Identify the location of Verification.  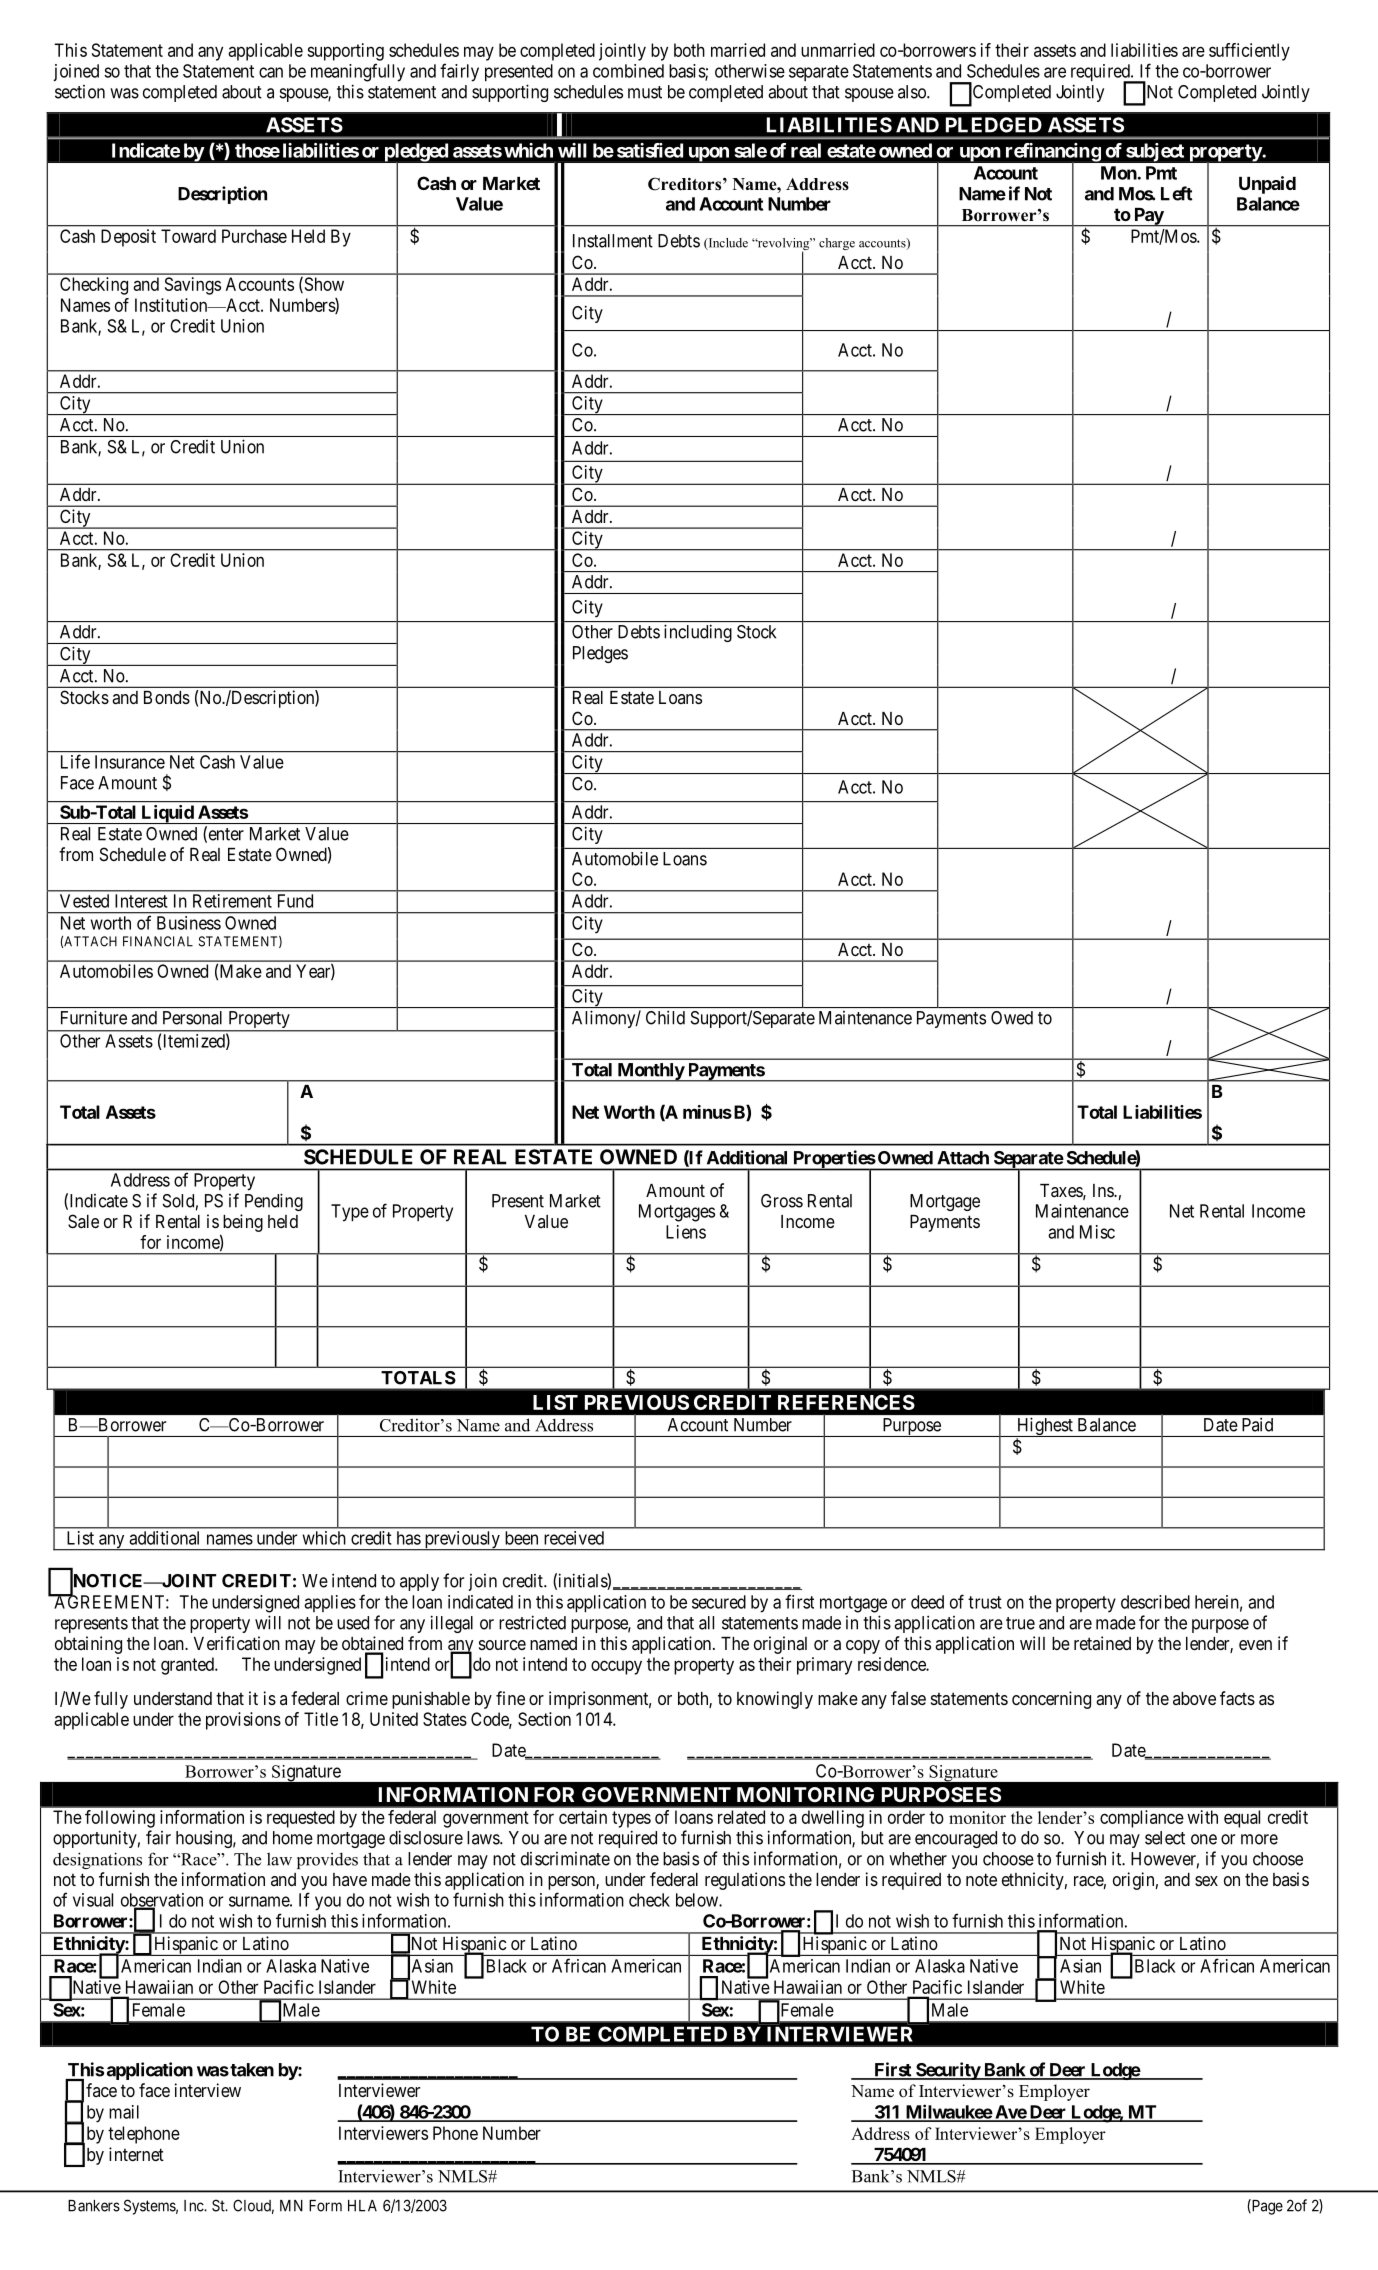
(237, 1643).
